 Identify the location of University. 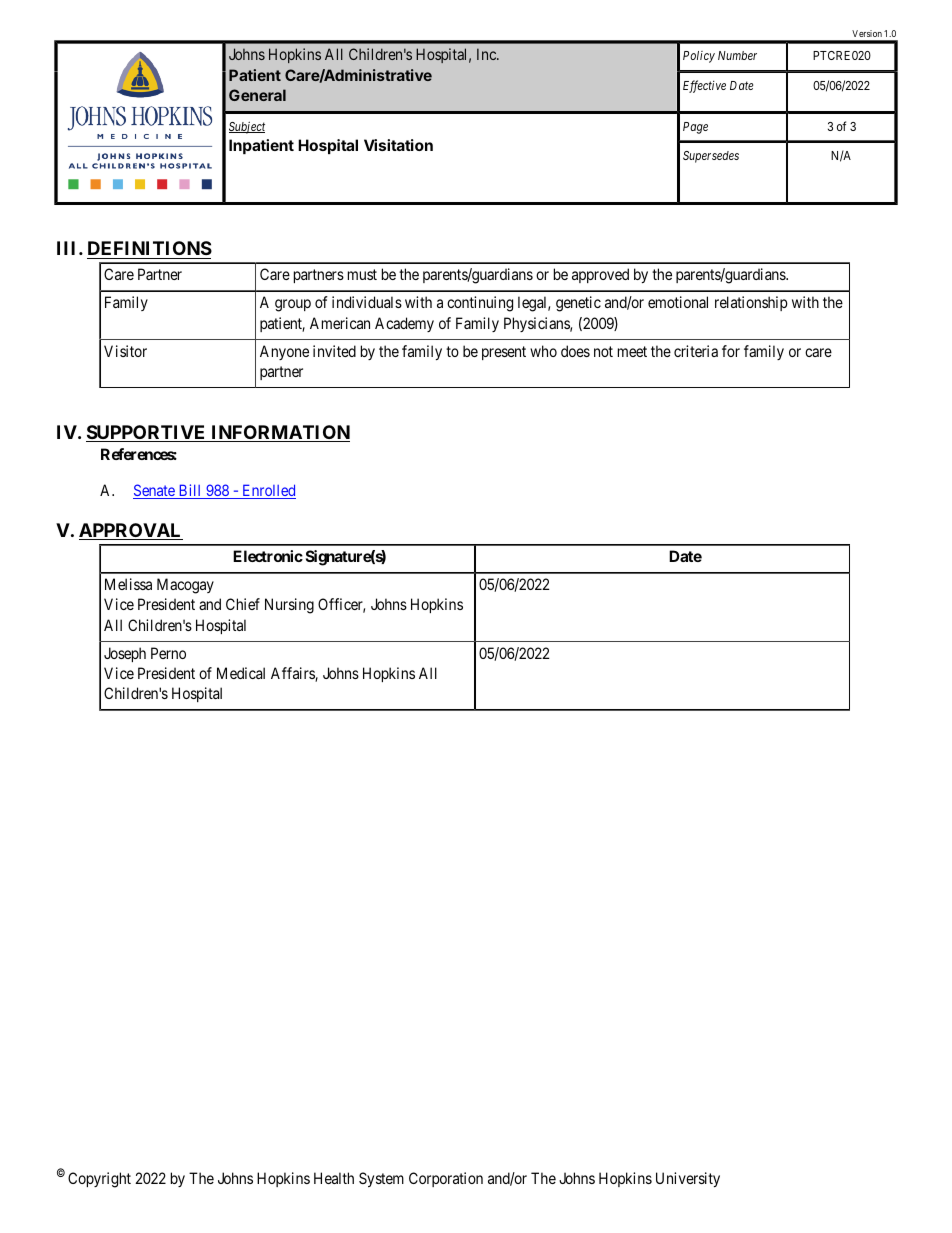
(688, 1179).
